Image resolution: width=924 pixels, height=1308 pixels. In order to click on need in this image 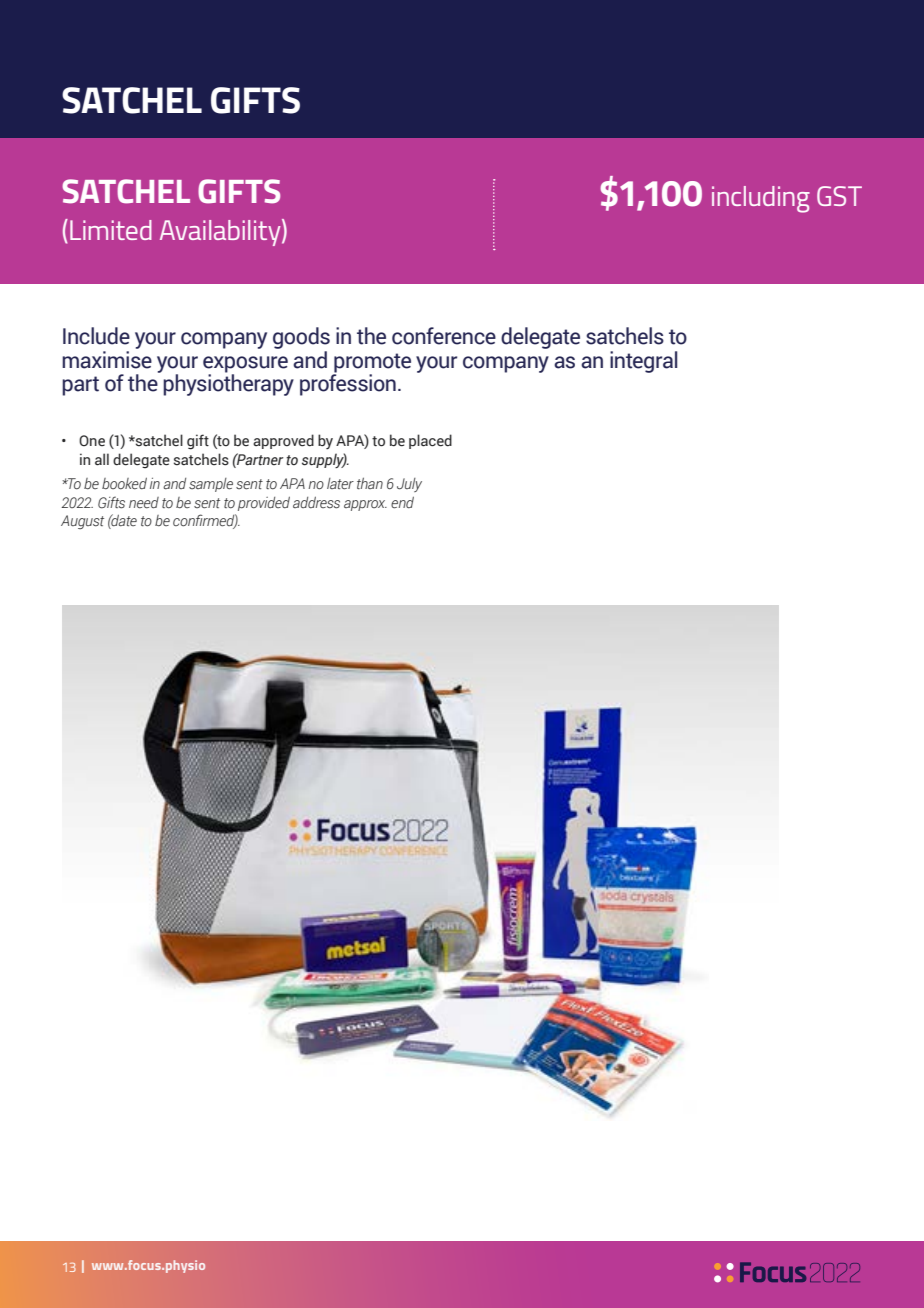, I will do `click(144, 503)`.
